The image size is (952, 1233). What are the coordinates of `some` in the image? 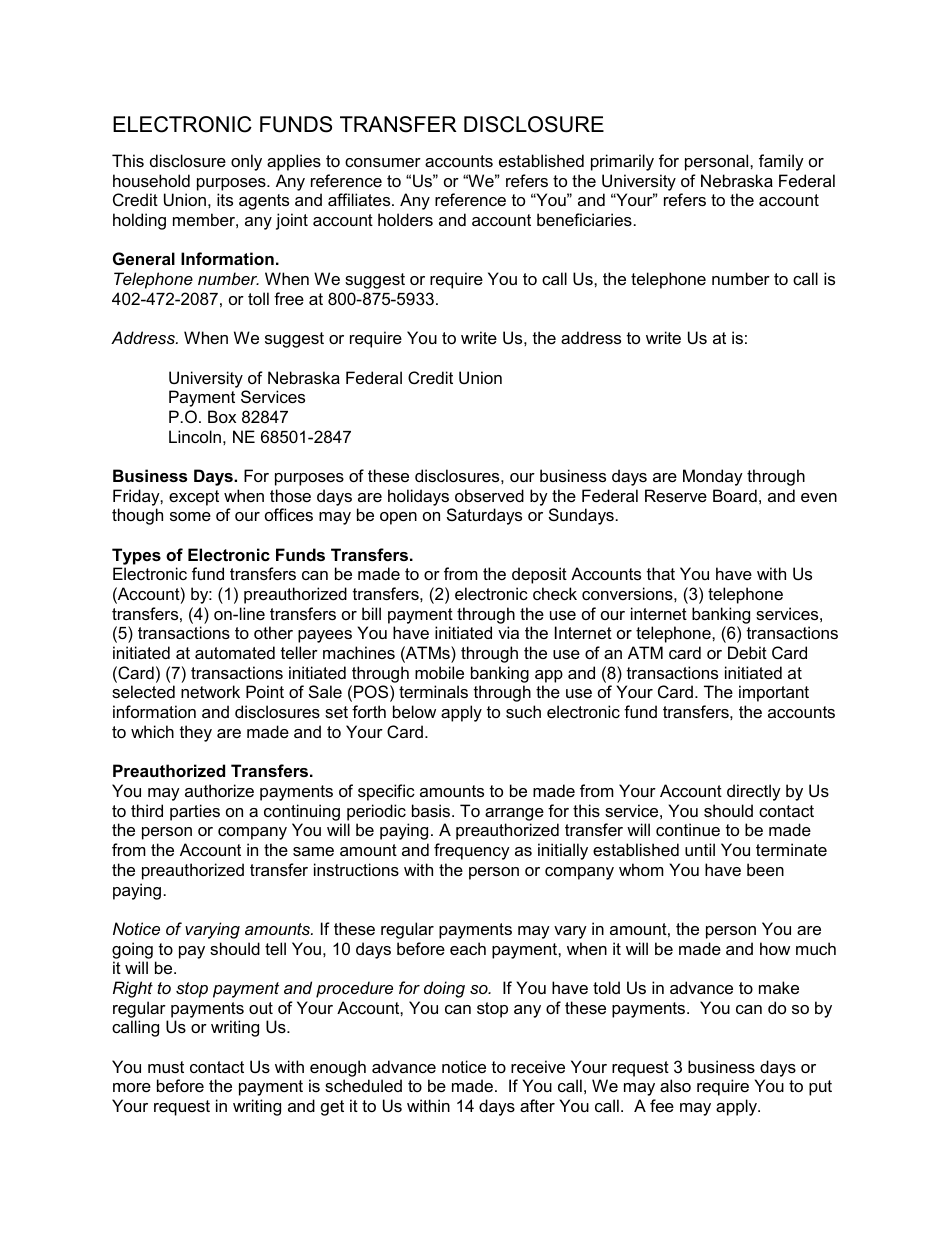 It's located at (190, 516).
